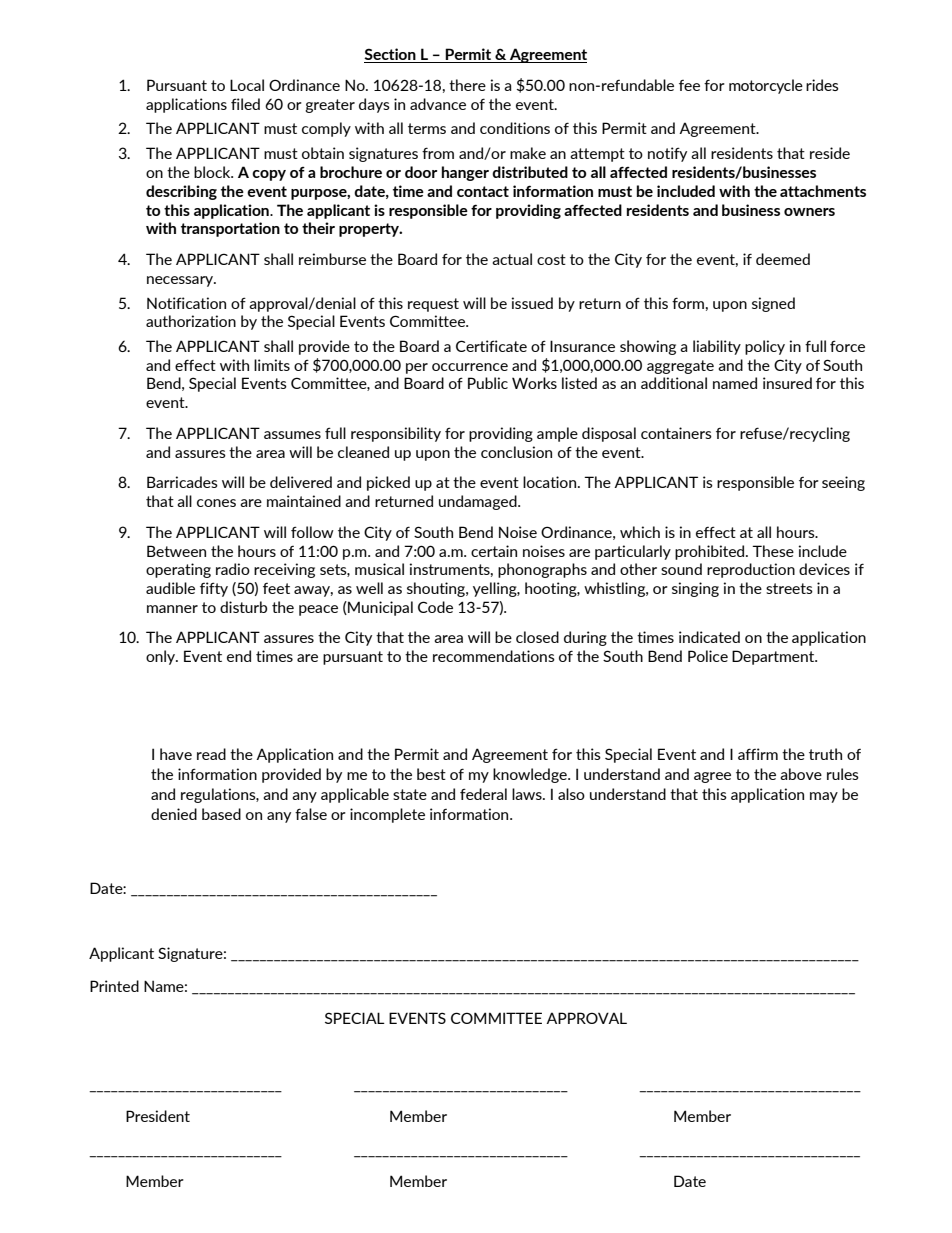 The height and width of the document is (1233, 952). What do you see at coordinates (162, 657) in the document?
I see `only` at bounding box center [162, 657].
